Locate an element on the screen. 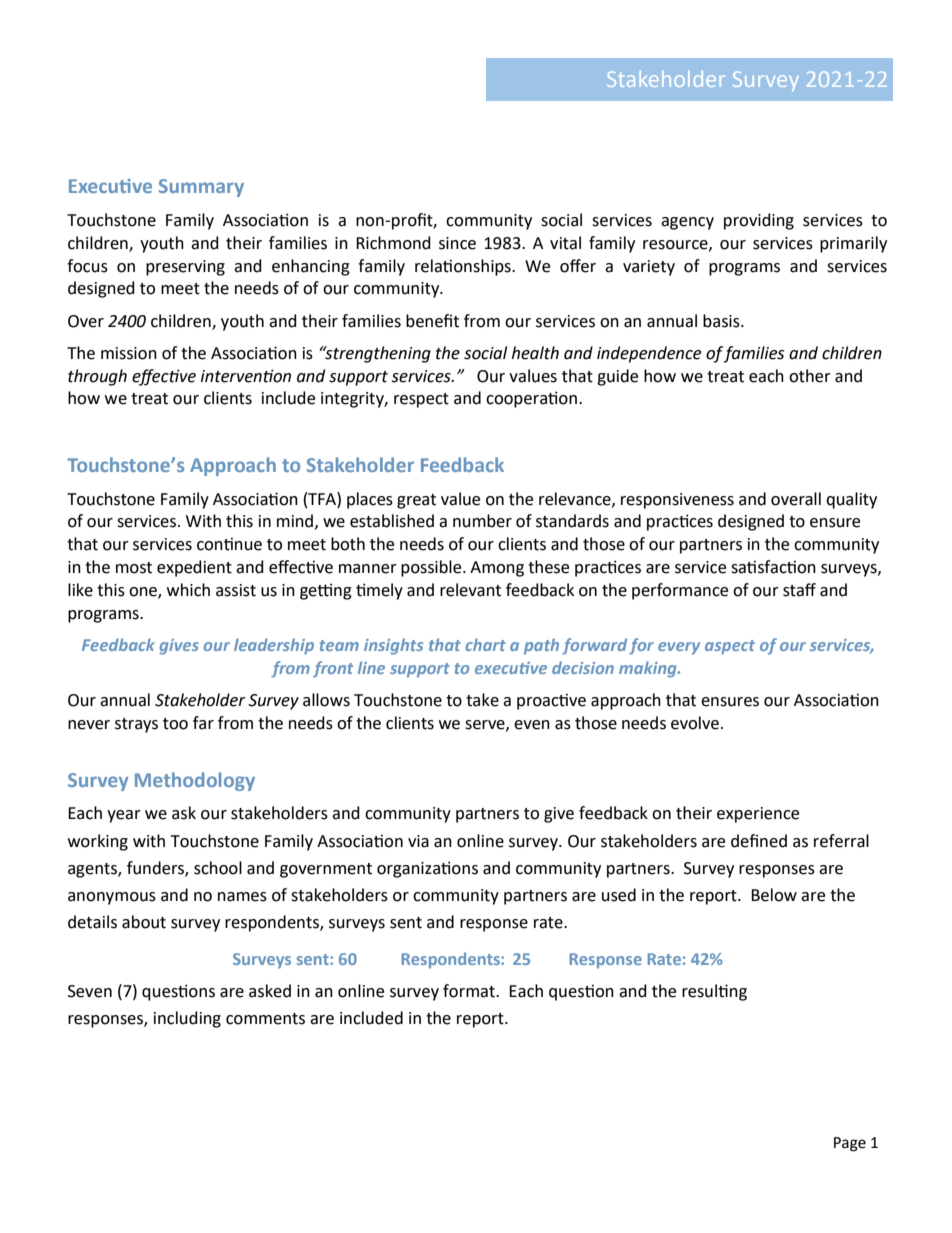  chart is located at coordinates (485, 644).
